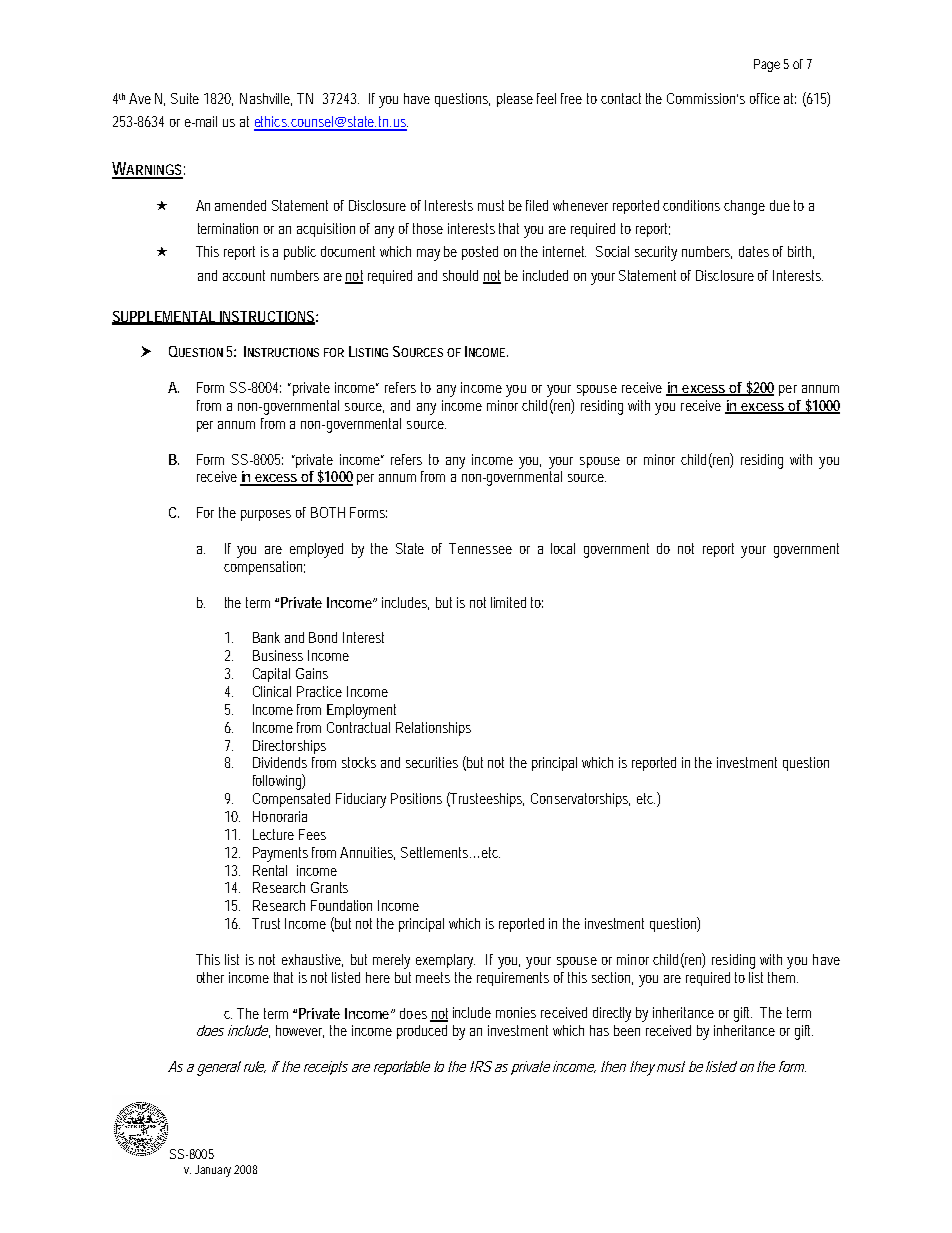 The image size is (952, 1233). What do you see at coordinates (642, 1068) in the page?
I see `they` at bounding box center [642, 1068].
